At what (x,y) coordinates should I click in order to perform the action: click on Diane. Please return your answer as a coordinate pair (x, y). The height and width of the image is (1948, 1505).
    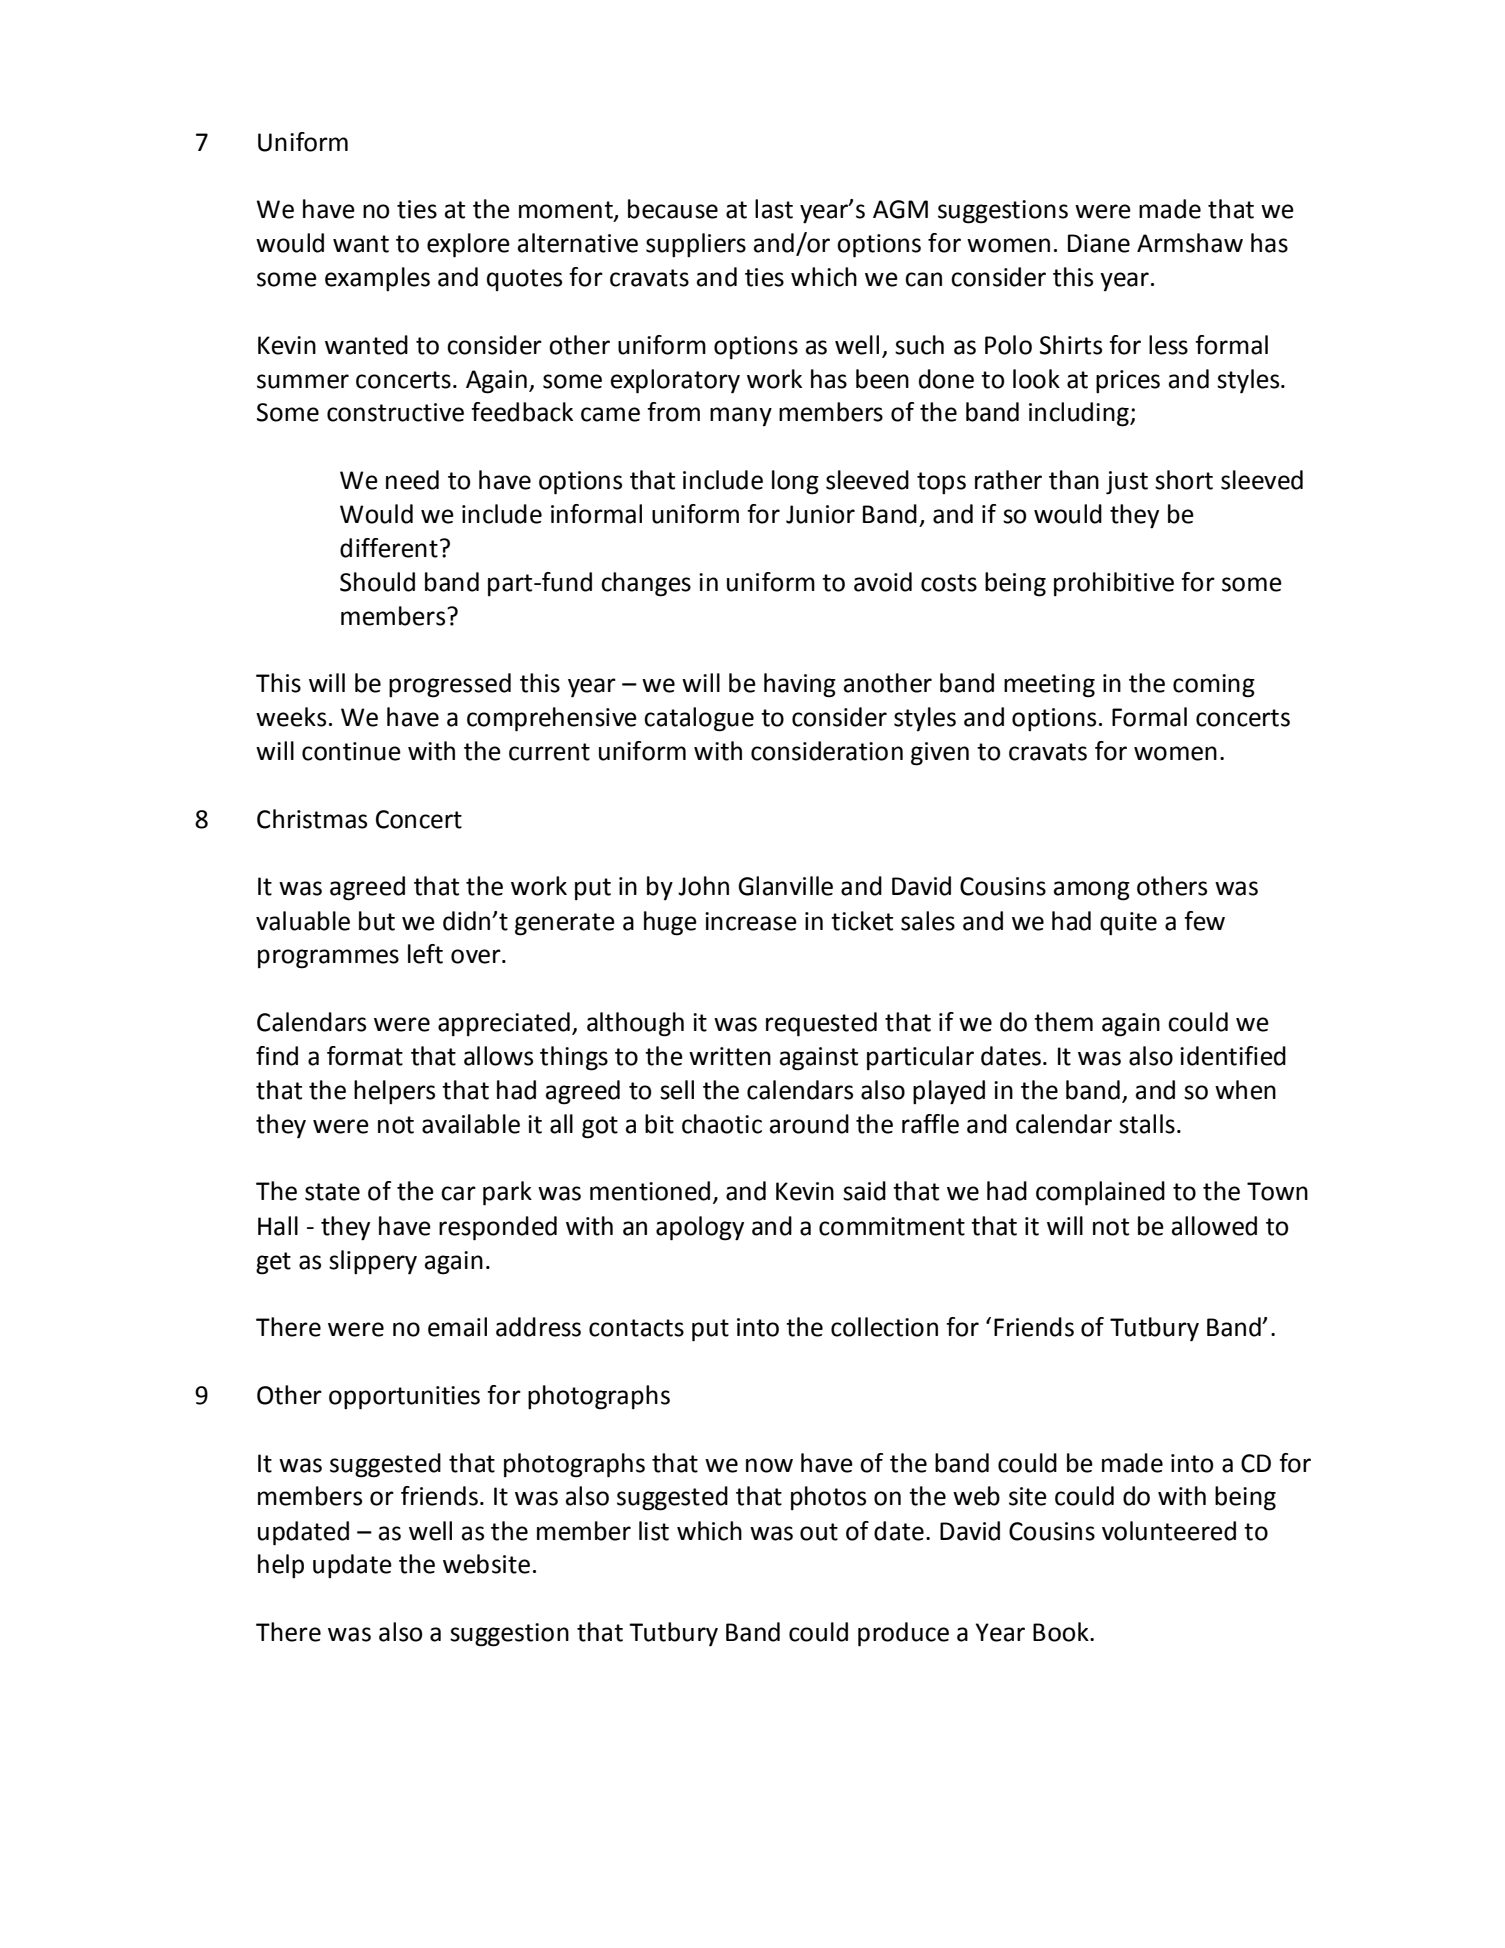
    Looking at the image, I should click on (1099, 243).
